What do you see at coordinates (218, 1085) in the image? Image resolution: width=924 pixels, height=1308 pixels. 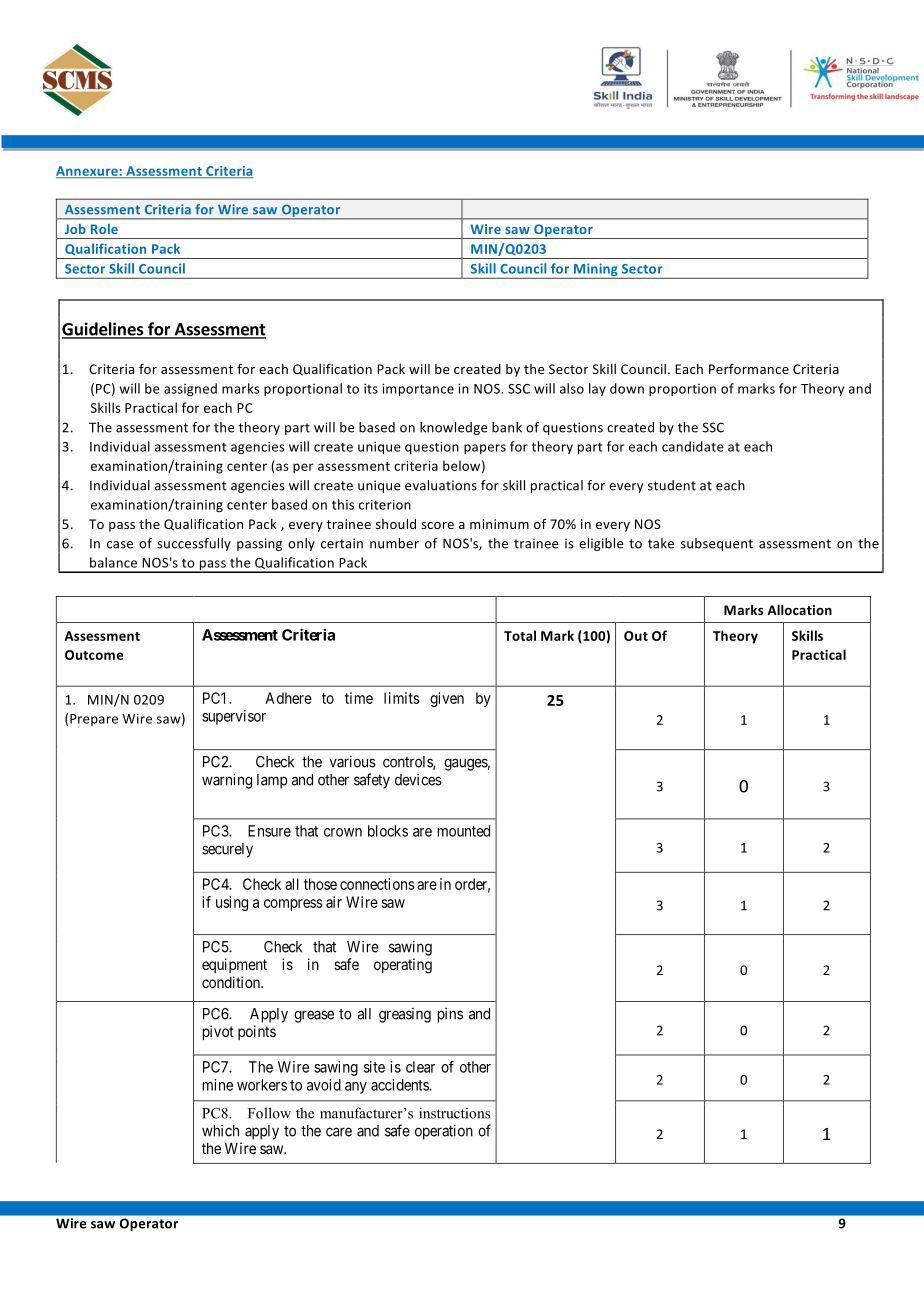 I see `mine` at bounding box center [218, 1085].
